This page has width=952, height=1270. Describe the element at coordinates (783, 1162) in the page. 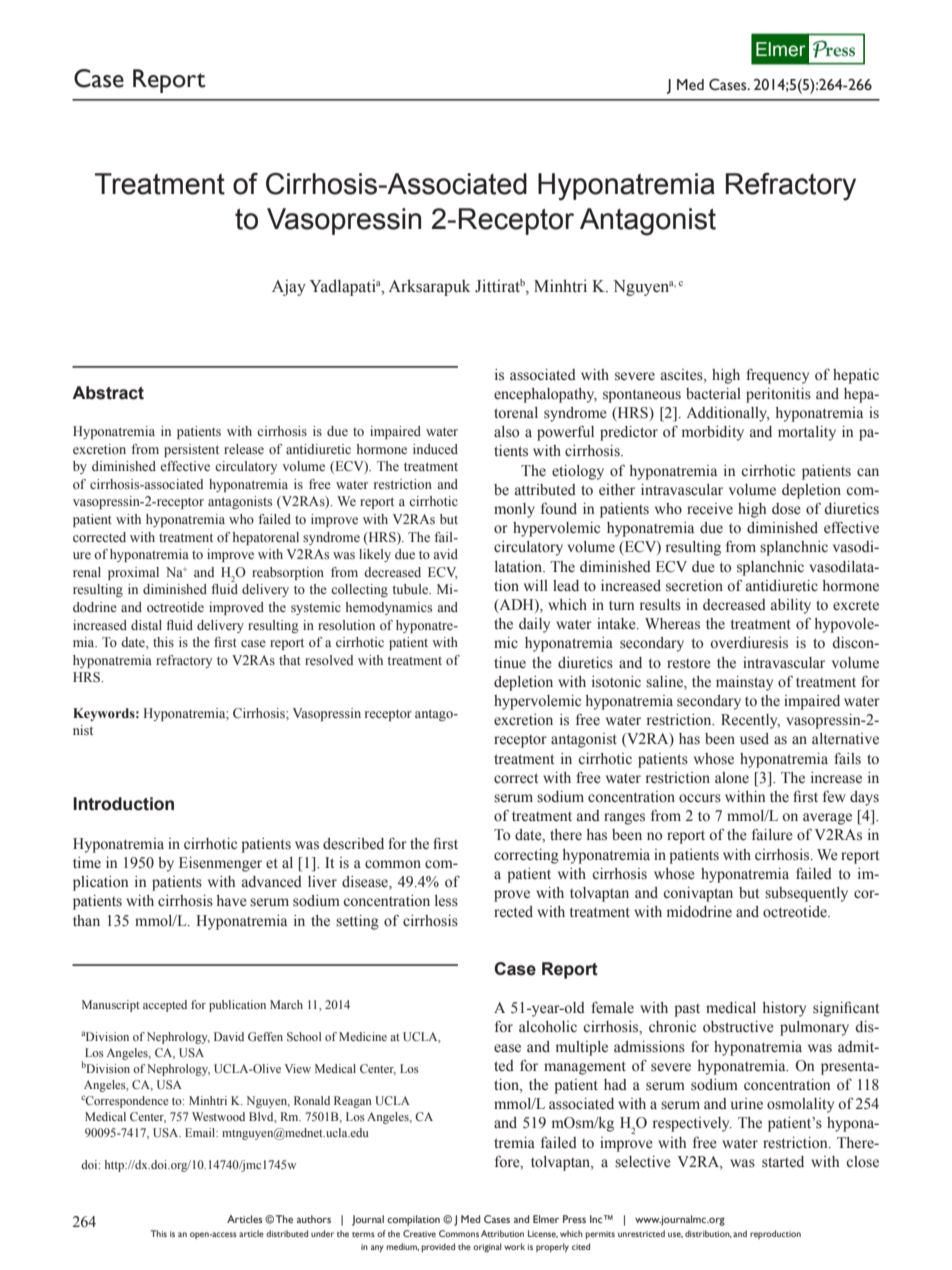

I see `started` at that location.
